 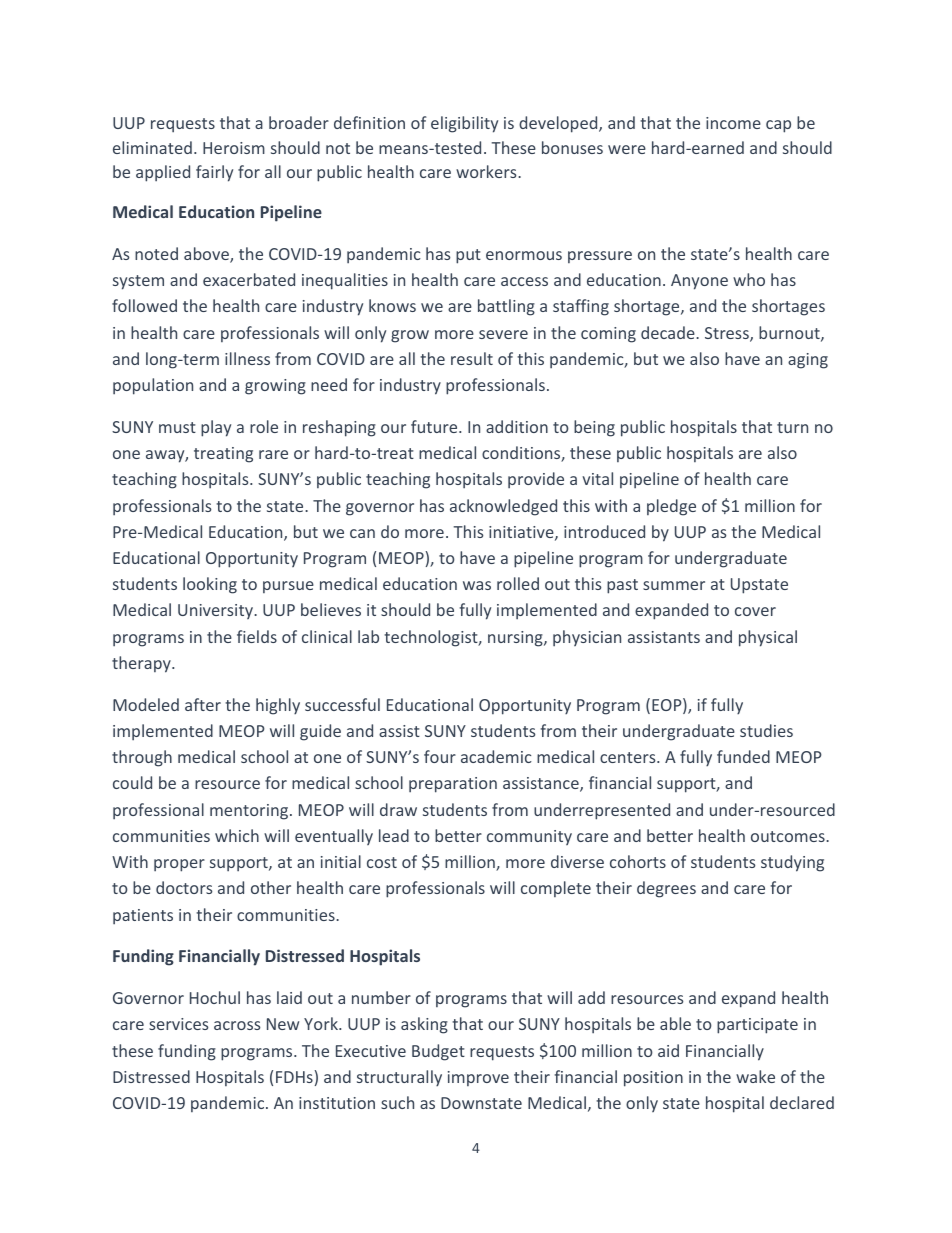 I want to click on income, so click(x=733, y=123).
